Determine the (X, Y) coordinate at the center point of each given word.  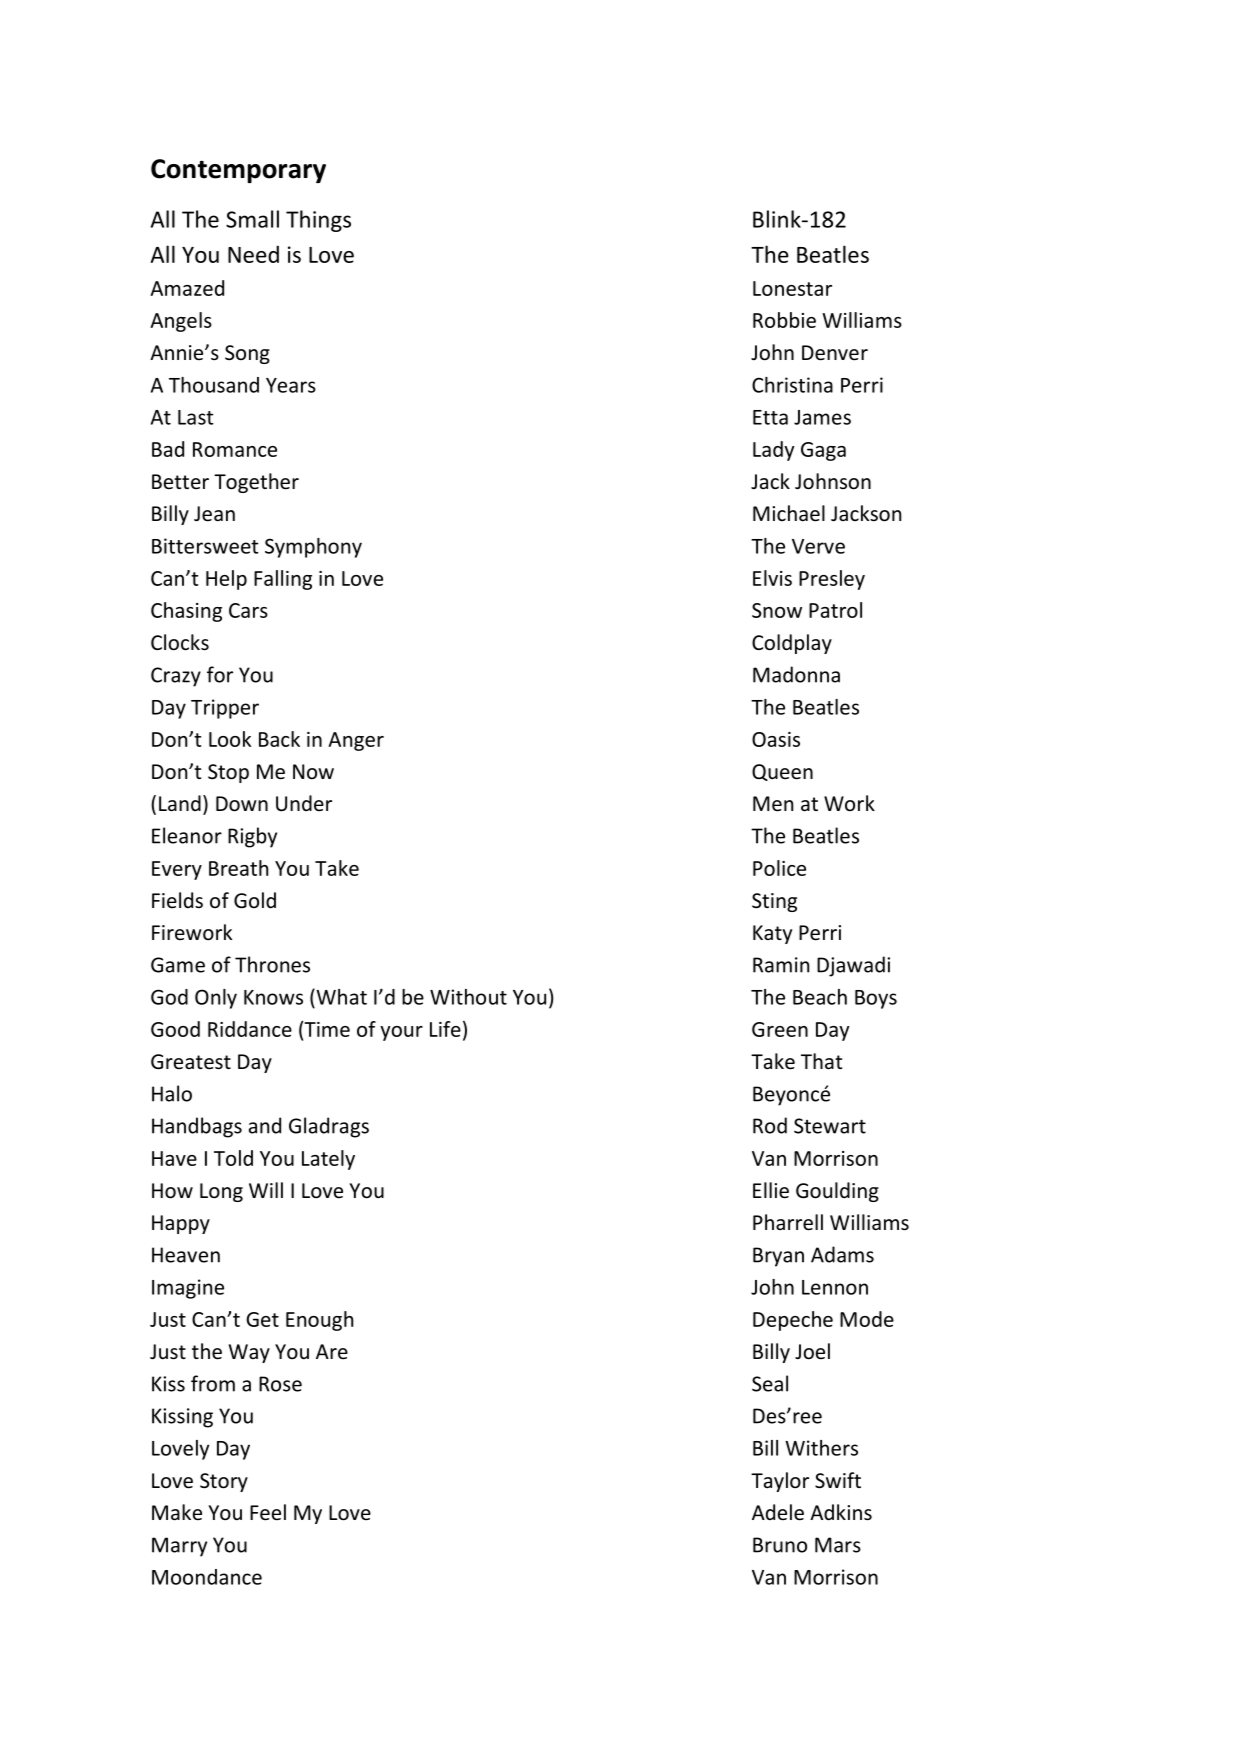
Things (318, 221)
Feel (268, 1512)
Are (332, 1351)
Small (252, 219)
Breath (238, 868)
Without (468, 997)
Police (779, 868)
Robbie (784, 320)
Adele (778, 1512)
